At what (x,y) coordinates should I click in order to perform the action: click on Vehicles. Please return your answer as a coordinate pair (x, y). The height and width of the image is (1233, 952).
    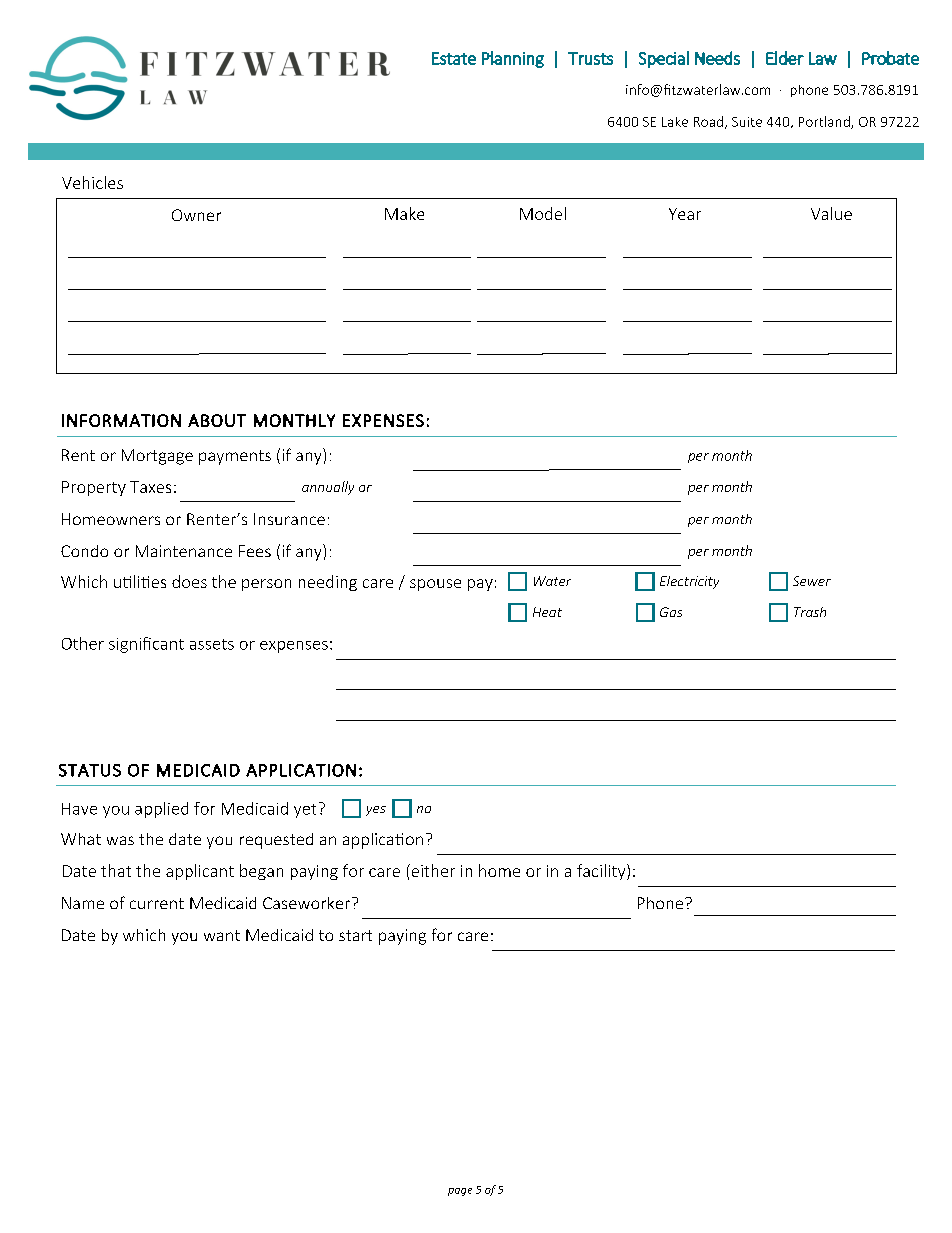
    Looking at the image, I should click on (92, 182).
